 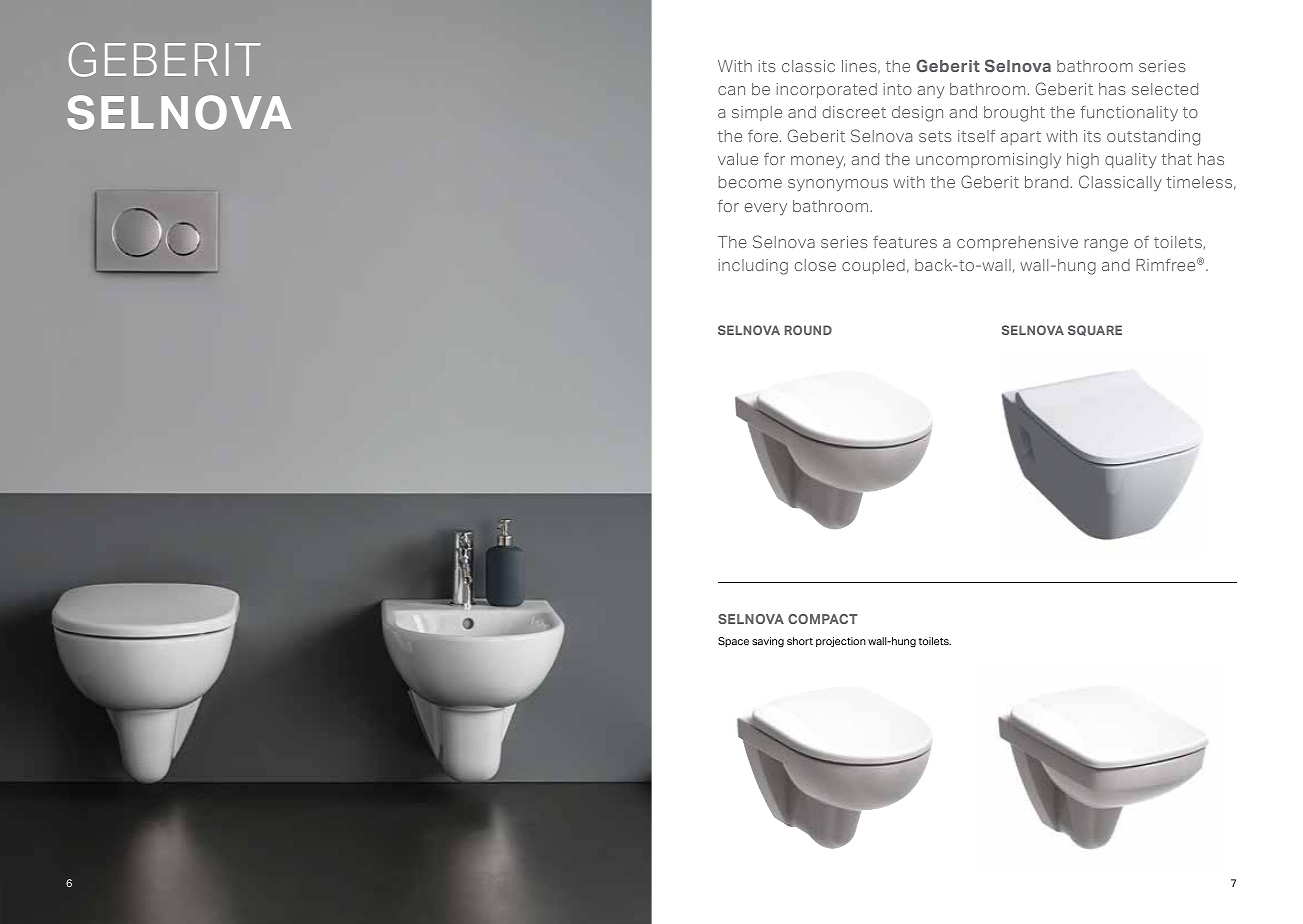 I want to click on projection, so click(x=841, y=642).
